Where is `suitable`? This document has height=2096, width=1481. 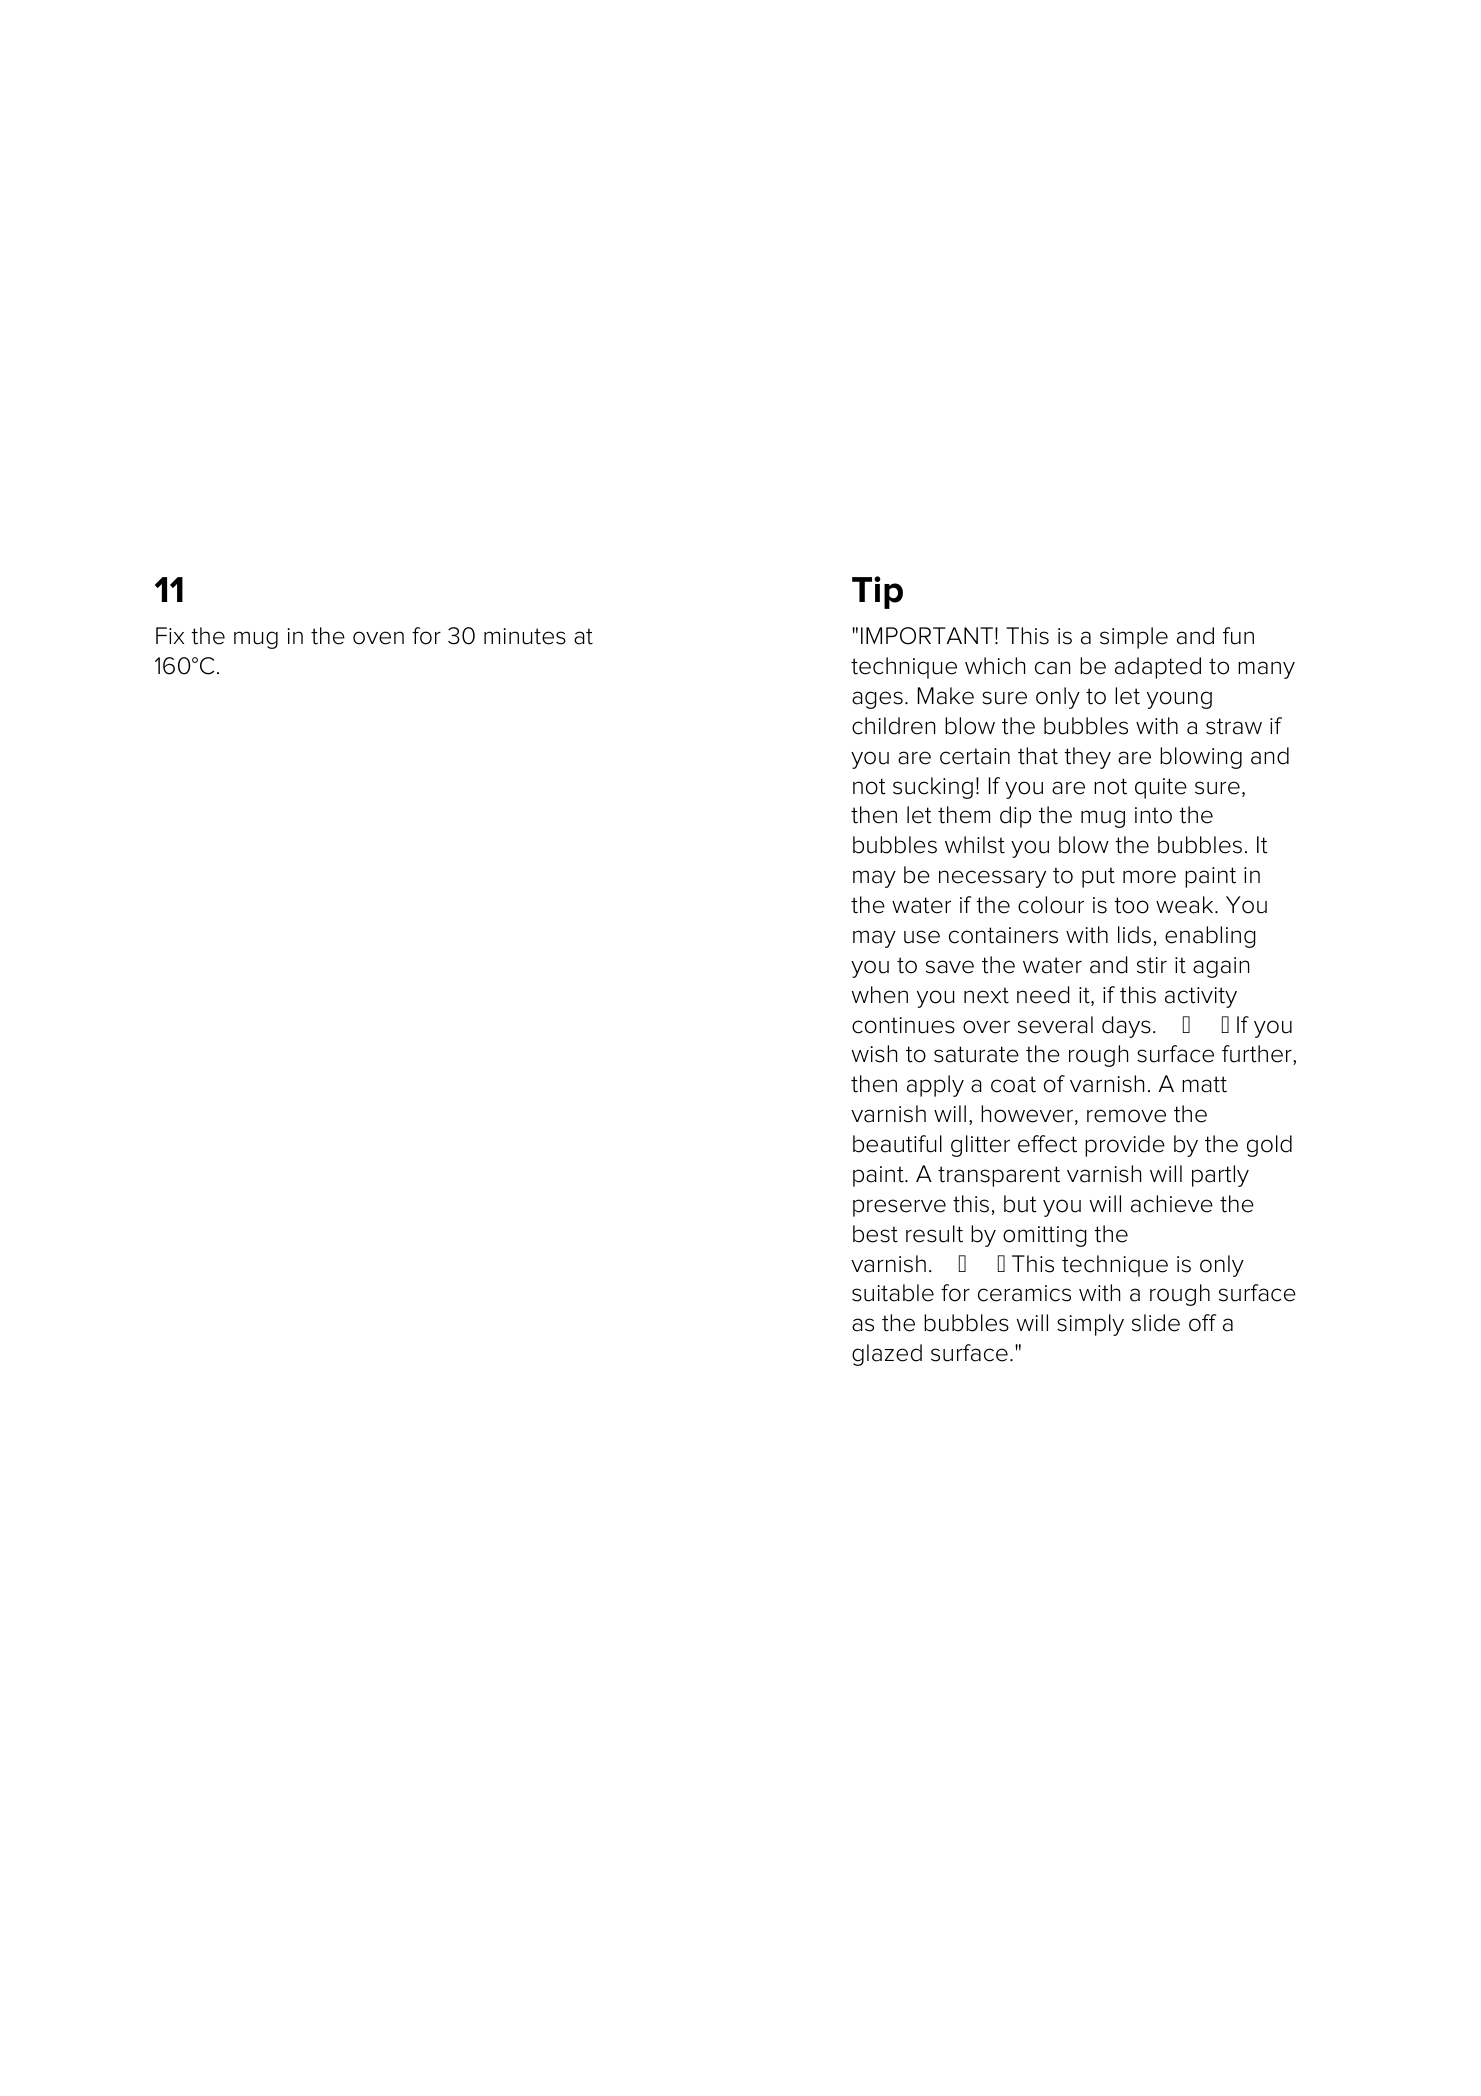 suitable is located at coordinates (893, 1293).
